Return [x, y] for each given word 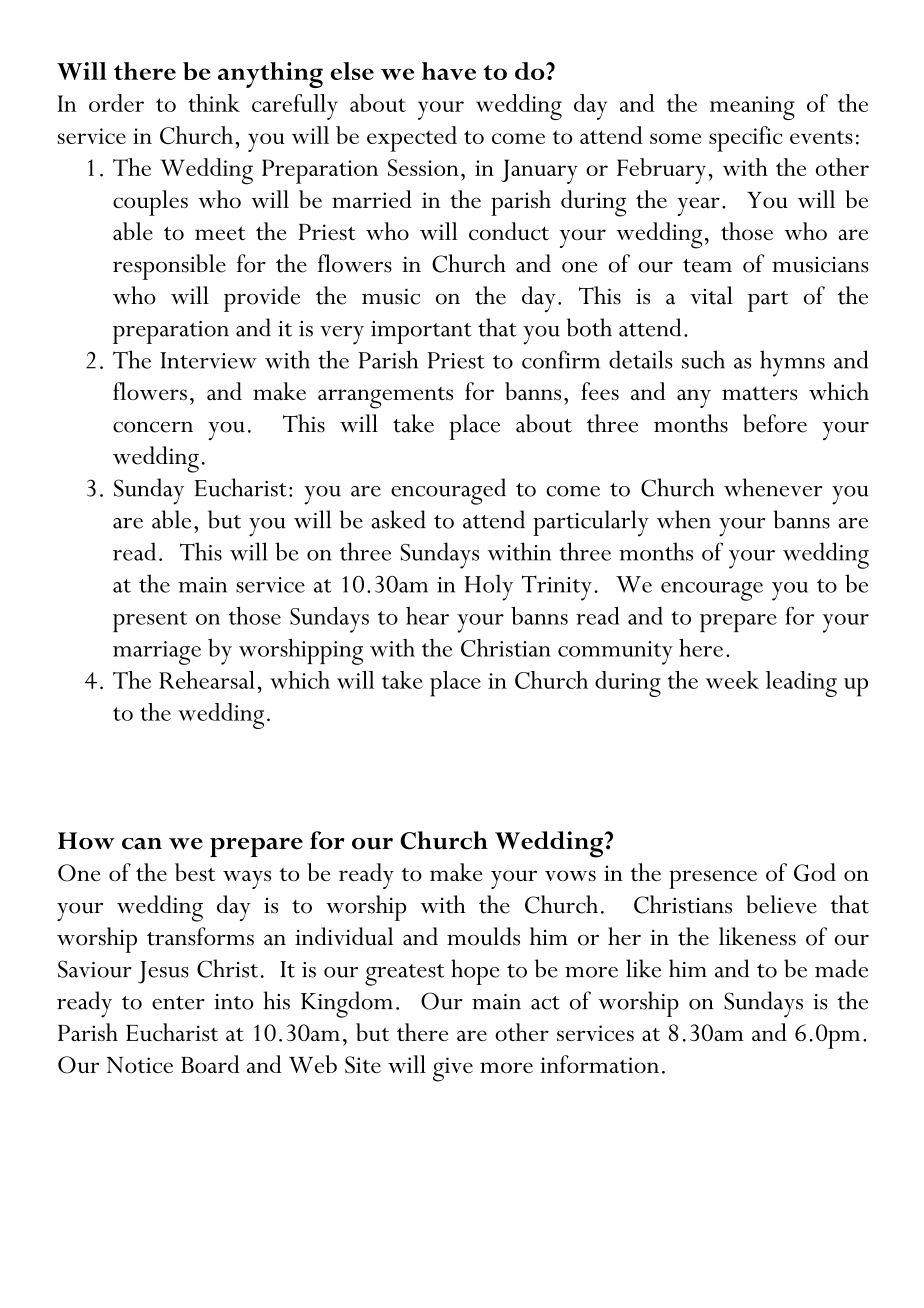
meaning [752, 108]
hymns [792, 363]
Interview [208, 360]
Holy [489, 587]
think [214, 103]
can [142, 844]
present [150, 621]
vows [570, 875]
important [421, 332]
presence [713, 879]
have [449, 71]
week [732, 680]
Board [210, 1064]
